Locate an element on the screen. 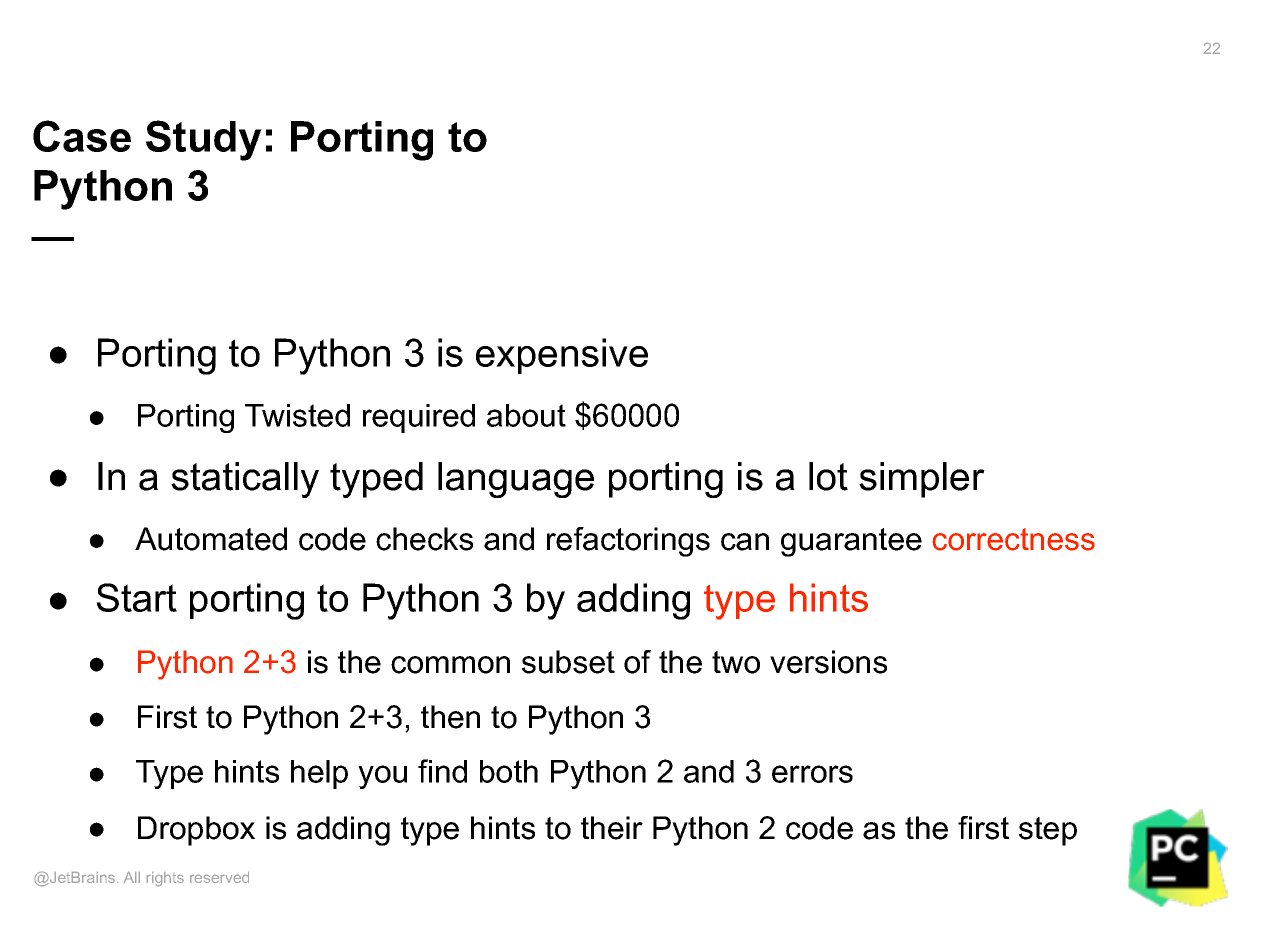 The height and width of the screenshot is (952, 1270). Start is located at coordinates (136, 597).
